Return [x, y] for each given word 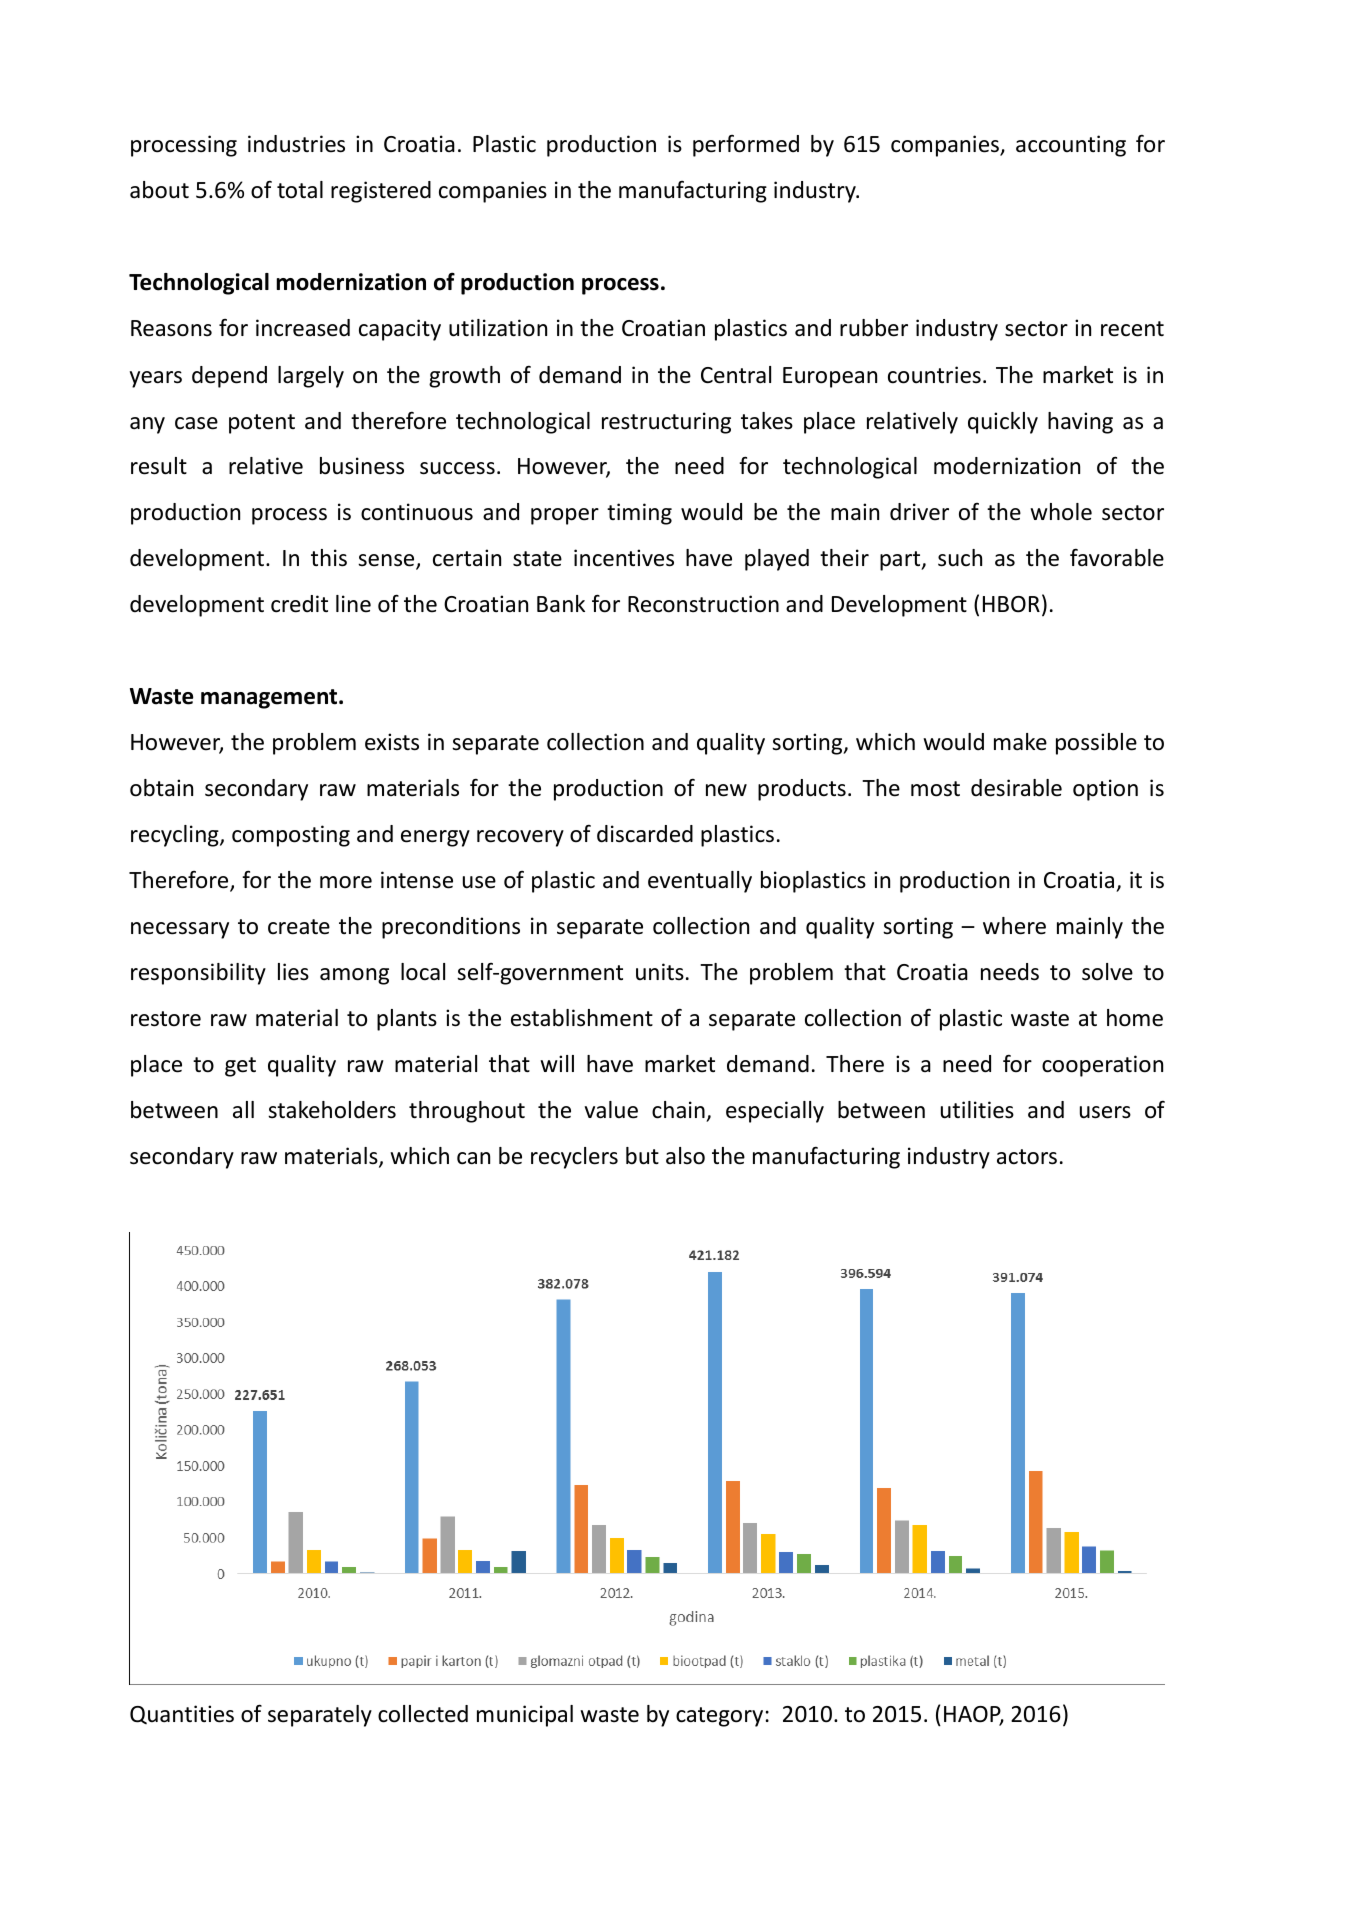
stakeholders [332, 1110]
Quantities [182, 1714]
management [270, 699]
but [642, 1156]
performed [746, 146]
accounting [1071, 146]
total [300, 190]
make [1020, 742]
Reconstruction [703, 604]
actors [1027, 1157]
